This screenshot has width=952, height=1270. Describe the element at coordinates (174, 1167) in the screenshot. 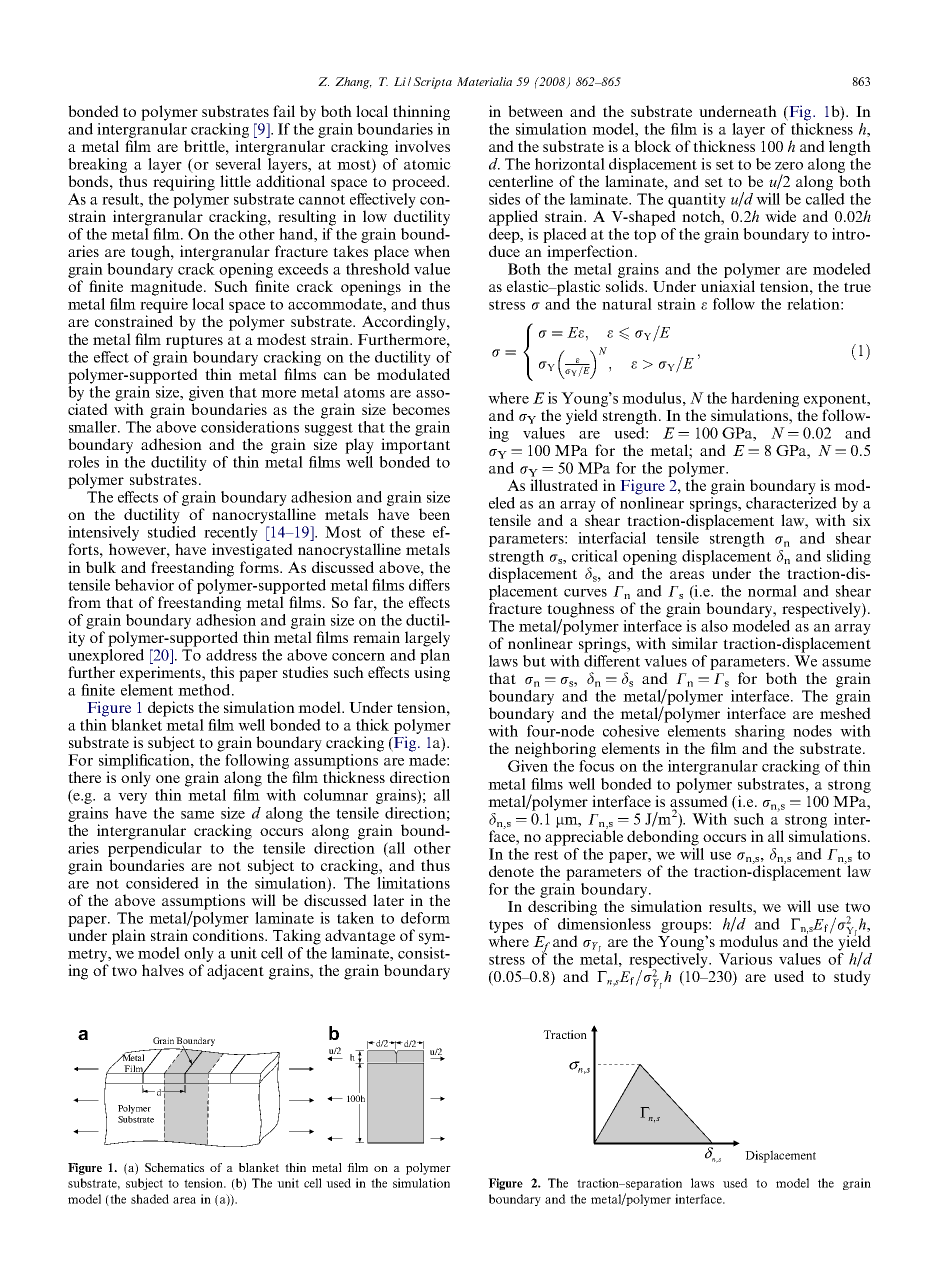

I see `Schematics` at that location.
